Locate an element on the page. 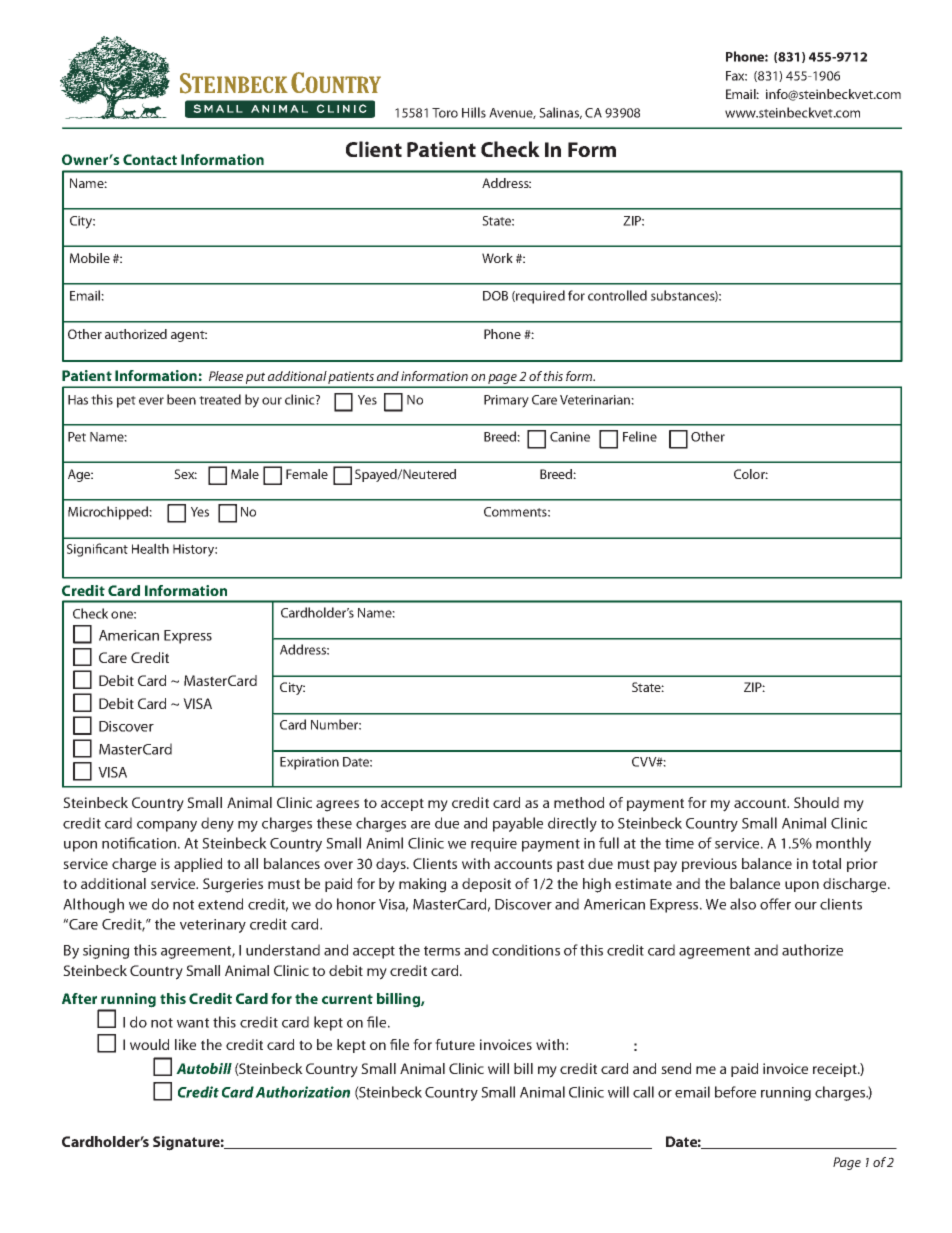 The height and width of the document is (1233, 952). Contact is located at coordinates (150, 159).
